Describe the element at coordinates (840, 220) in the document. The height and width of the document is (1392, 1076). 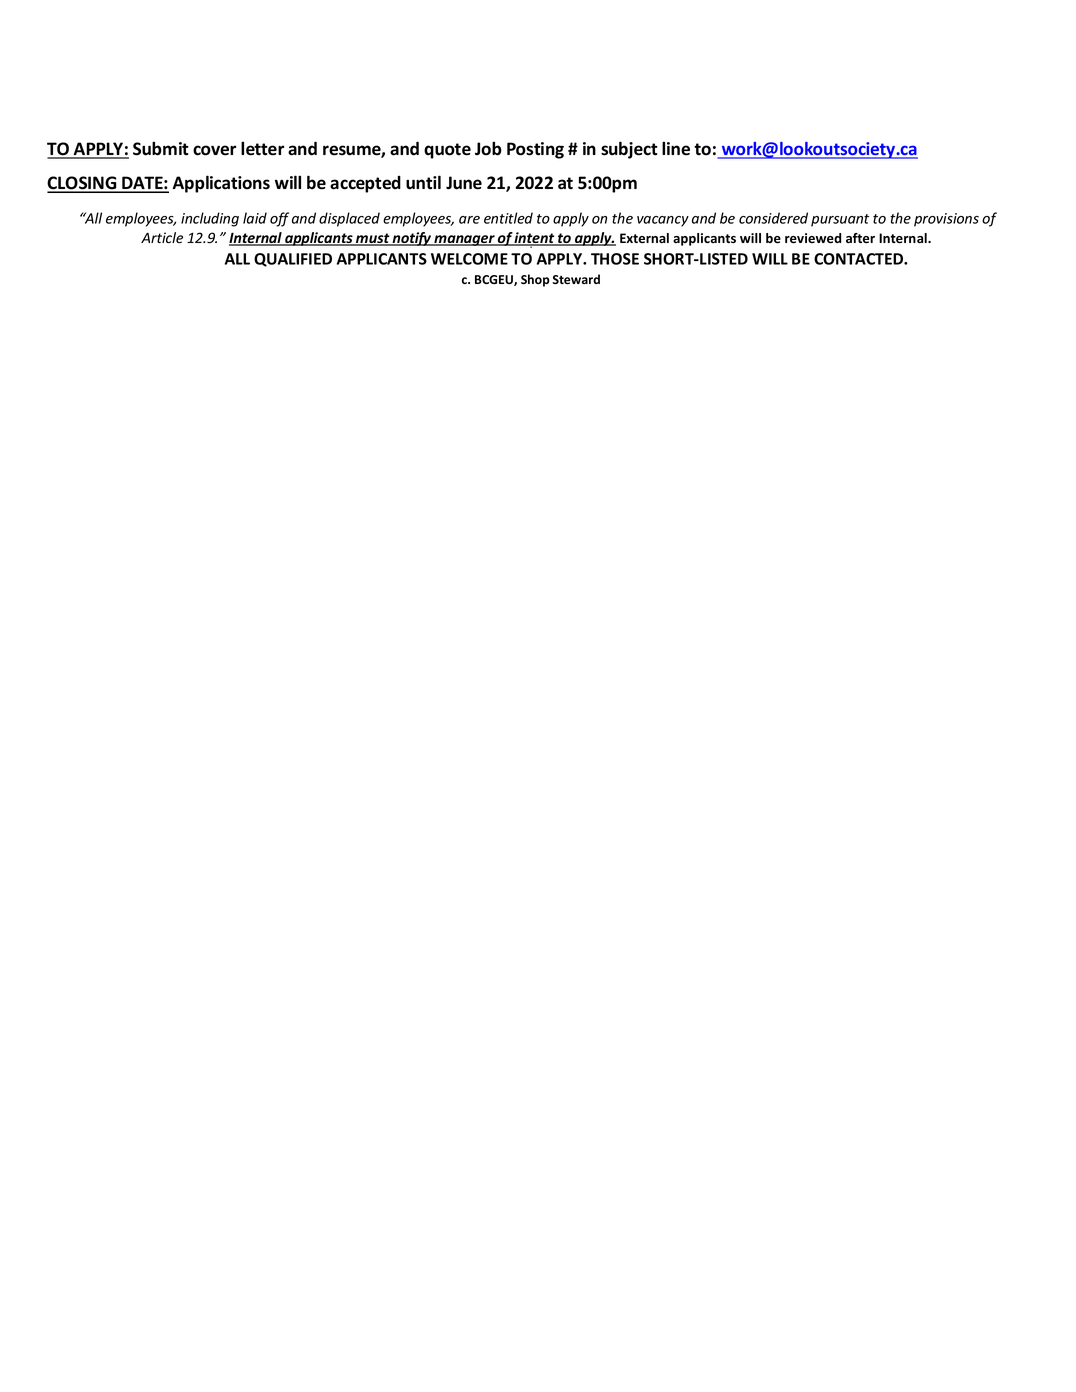
I see `pursuant` at that location.
